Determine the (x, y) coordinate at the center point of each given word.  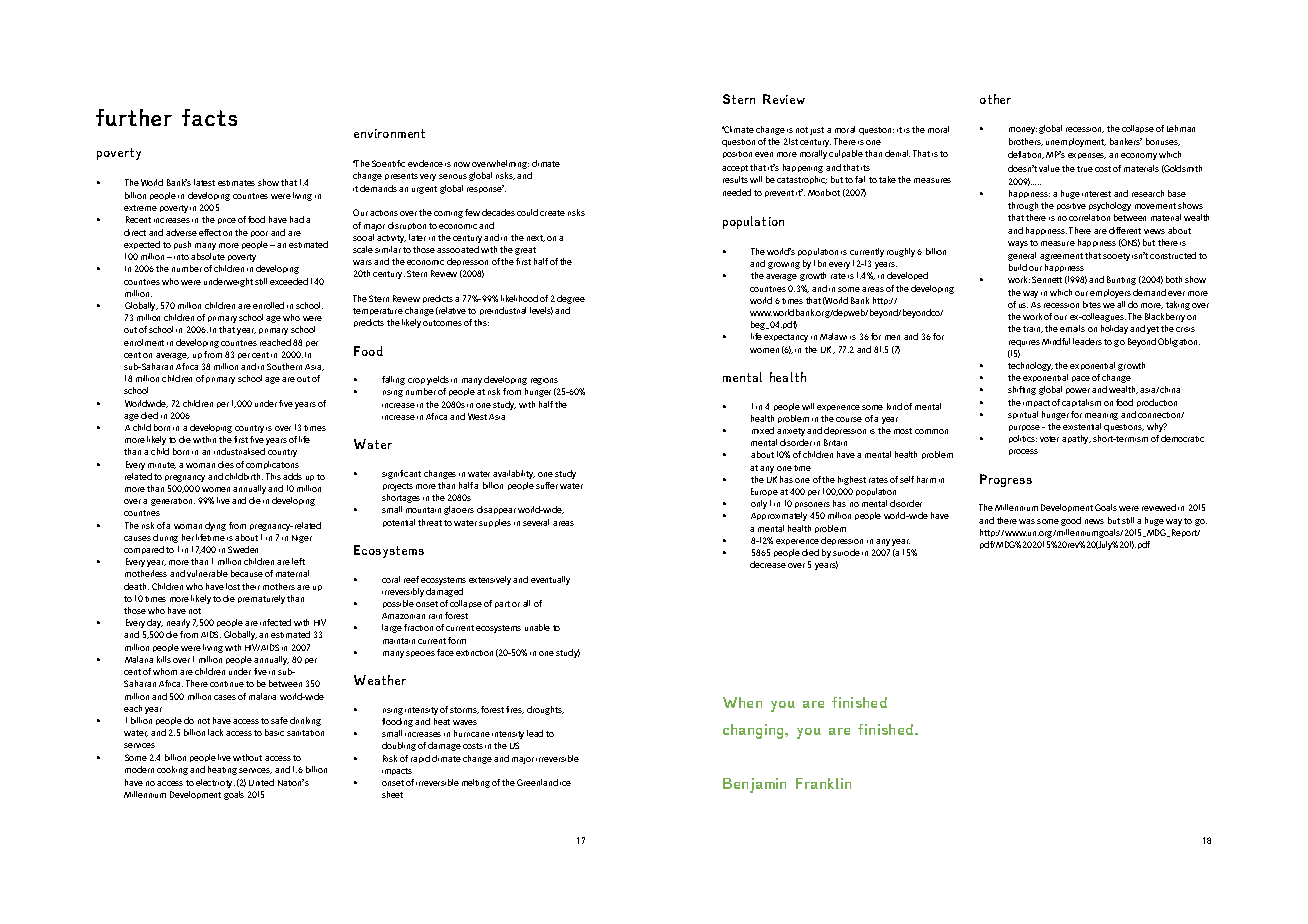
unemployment (1076, 142)
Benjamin (754, 785)
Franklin (823, 783)
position (737, 154)
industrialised (239, 451)
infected (275, 622)
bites (1092, 304)
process (1023, 452)
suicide (846, 552)
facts (209, 117)
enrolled (268, 305)
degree (571, 299)
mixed (763, 430)
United (261, 782)
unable (537, 627)
